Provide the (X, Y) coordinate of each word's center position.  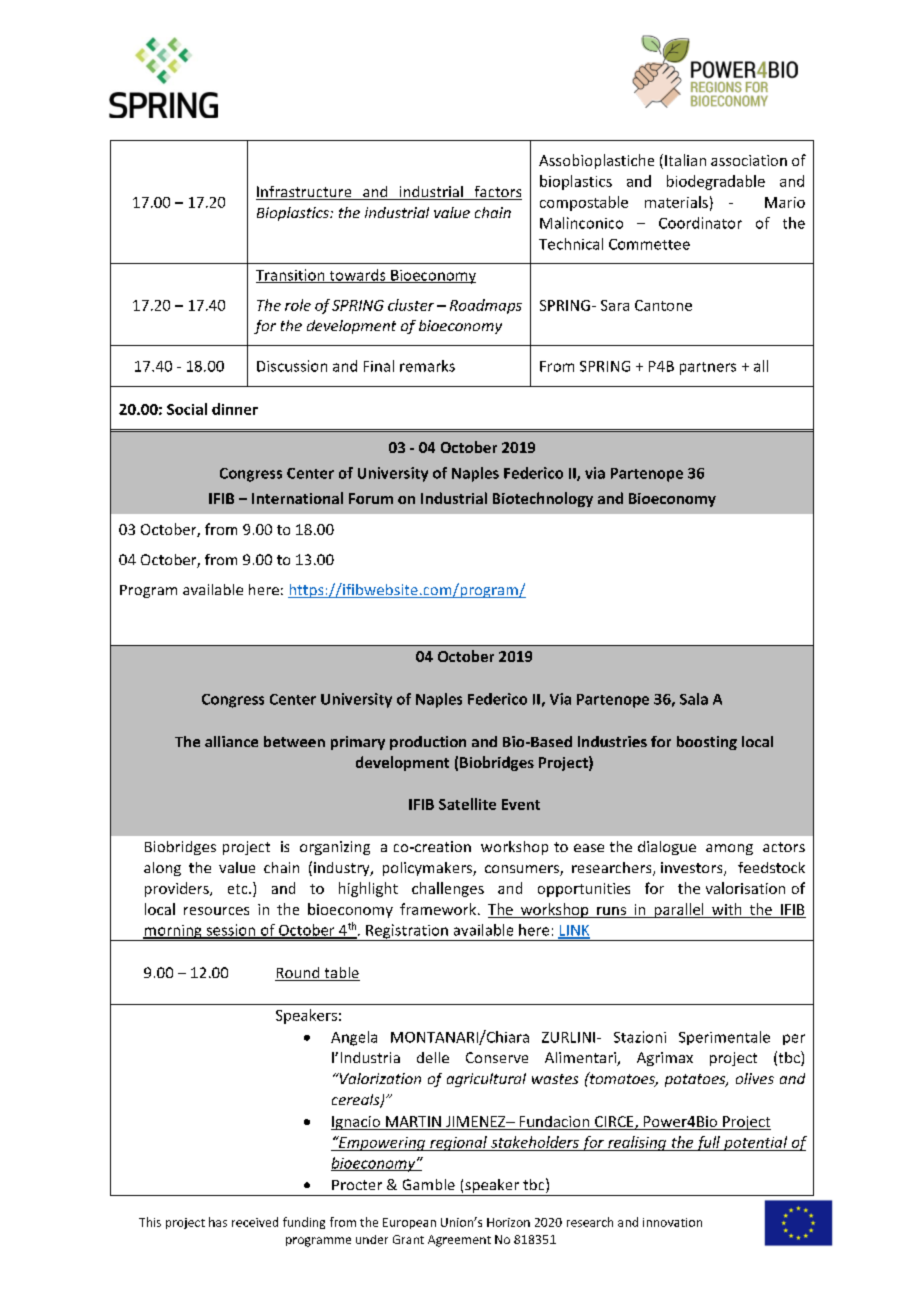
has (218, 1222)
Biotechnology (543, 499)
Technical (571, 244)
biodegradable (716, 182)
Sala (694, 699)
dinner (235, 409)
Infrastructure (305, 193)
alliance (231, 741)
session (231, 931)
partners (708, 368)
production (428, 743)
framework (438, 909)
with (727, 910)
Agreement (459, 1241)
